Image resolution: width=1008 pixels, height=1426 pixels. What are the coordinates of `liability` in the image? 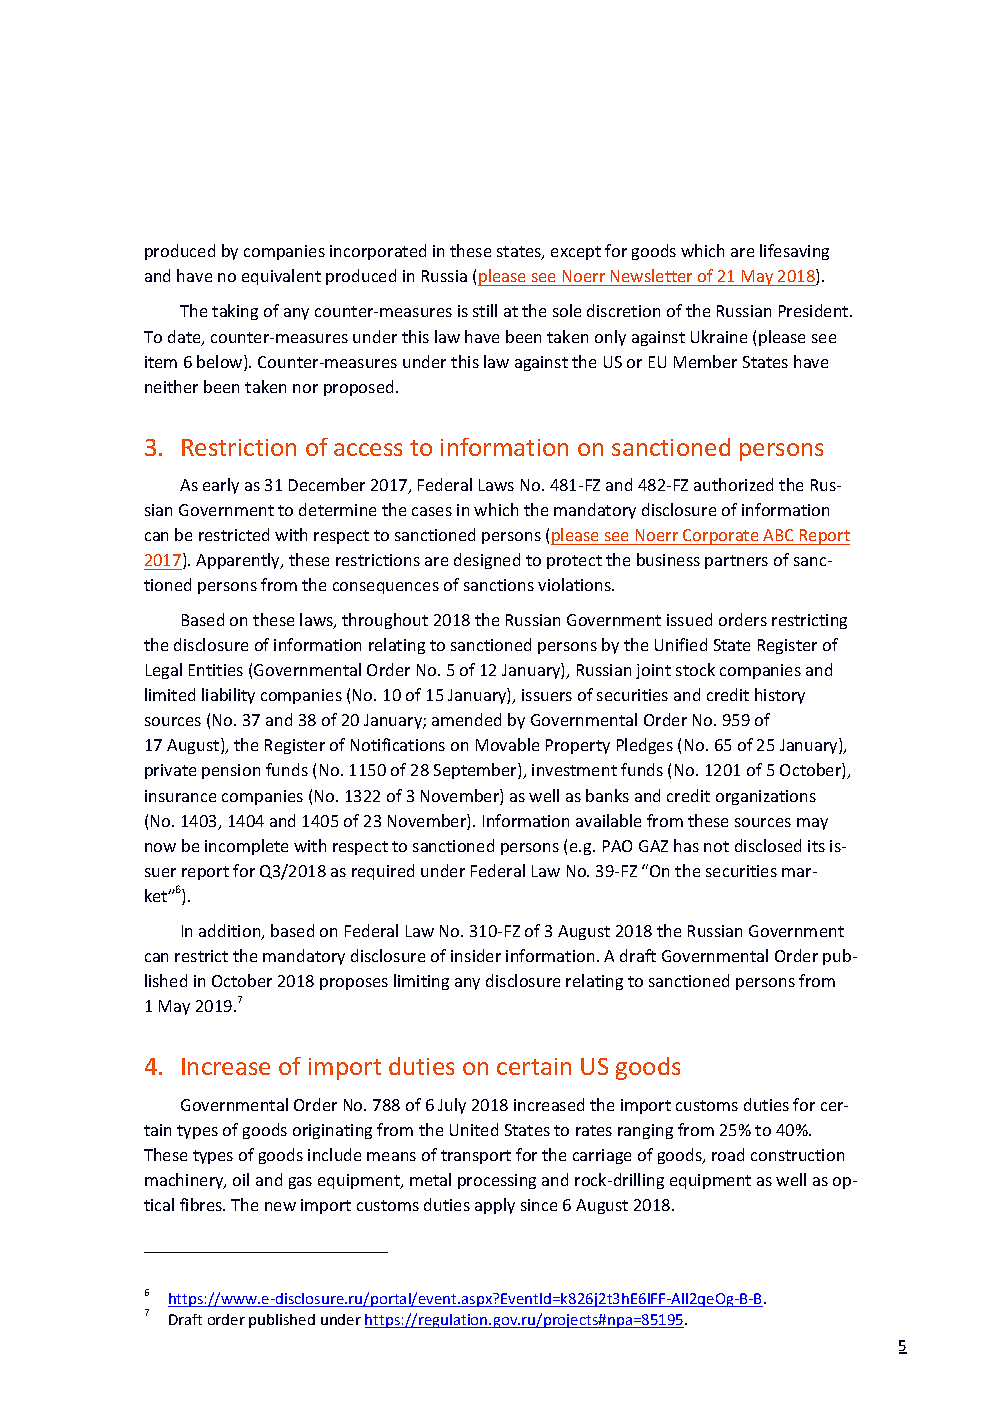 It's located at (228, 696).
